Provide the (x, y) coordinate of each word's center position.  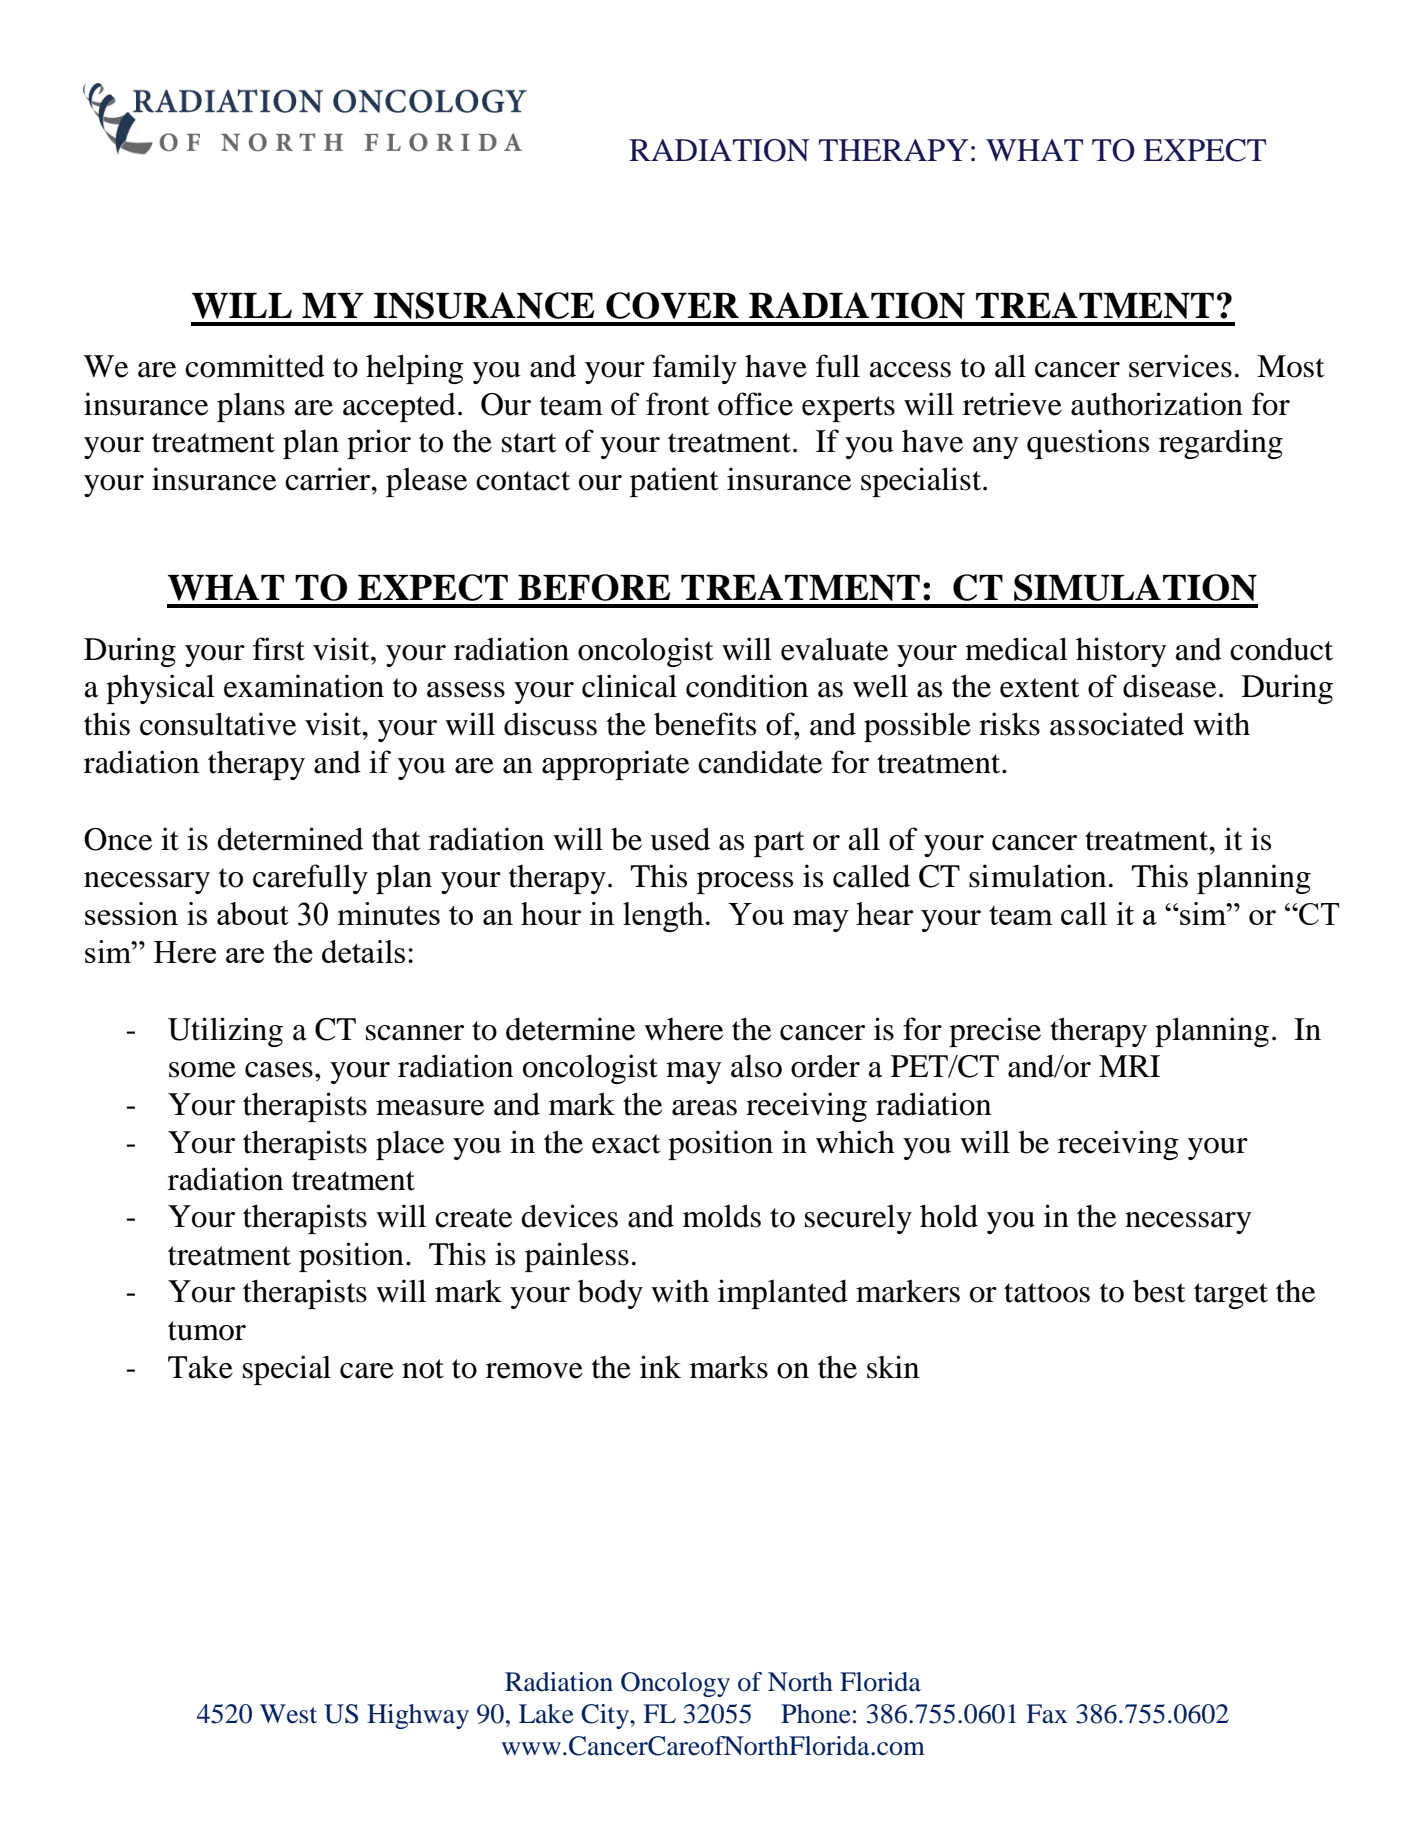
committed (255, 366)
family (695, 369)
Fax (1047, 1714)
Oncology (675, 1684)
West (288, 1714)
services (1180, 366)
